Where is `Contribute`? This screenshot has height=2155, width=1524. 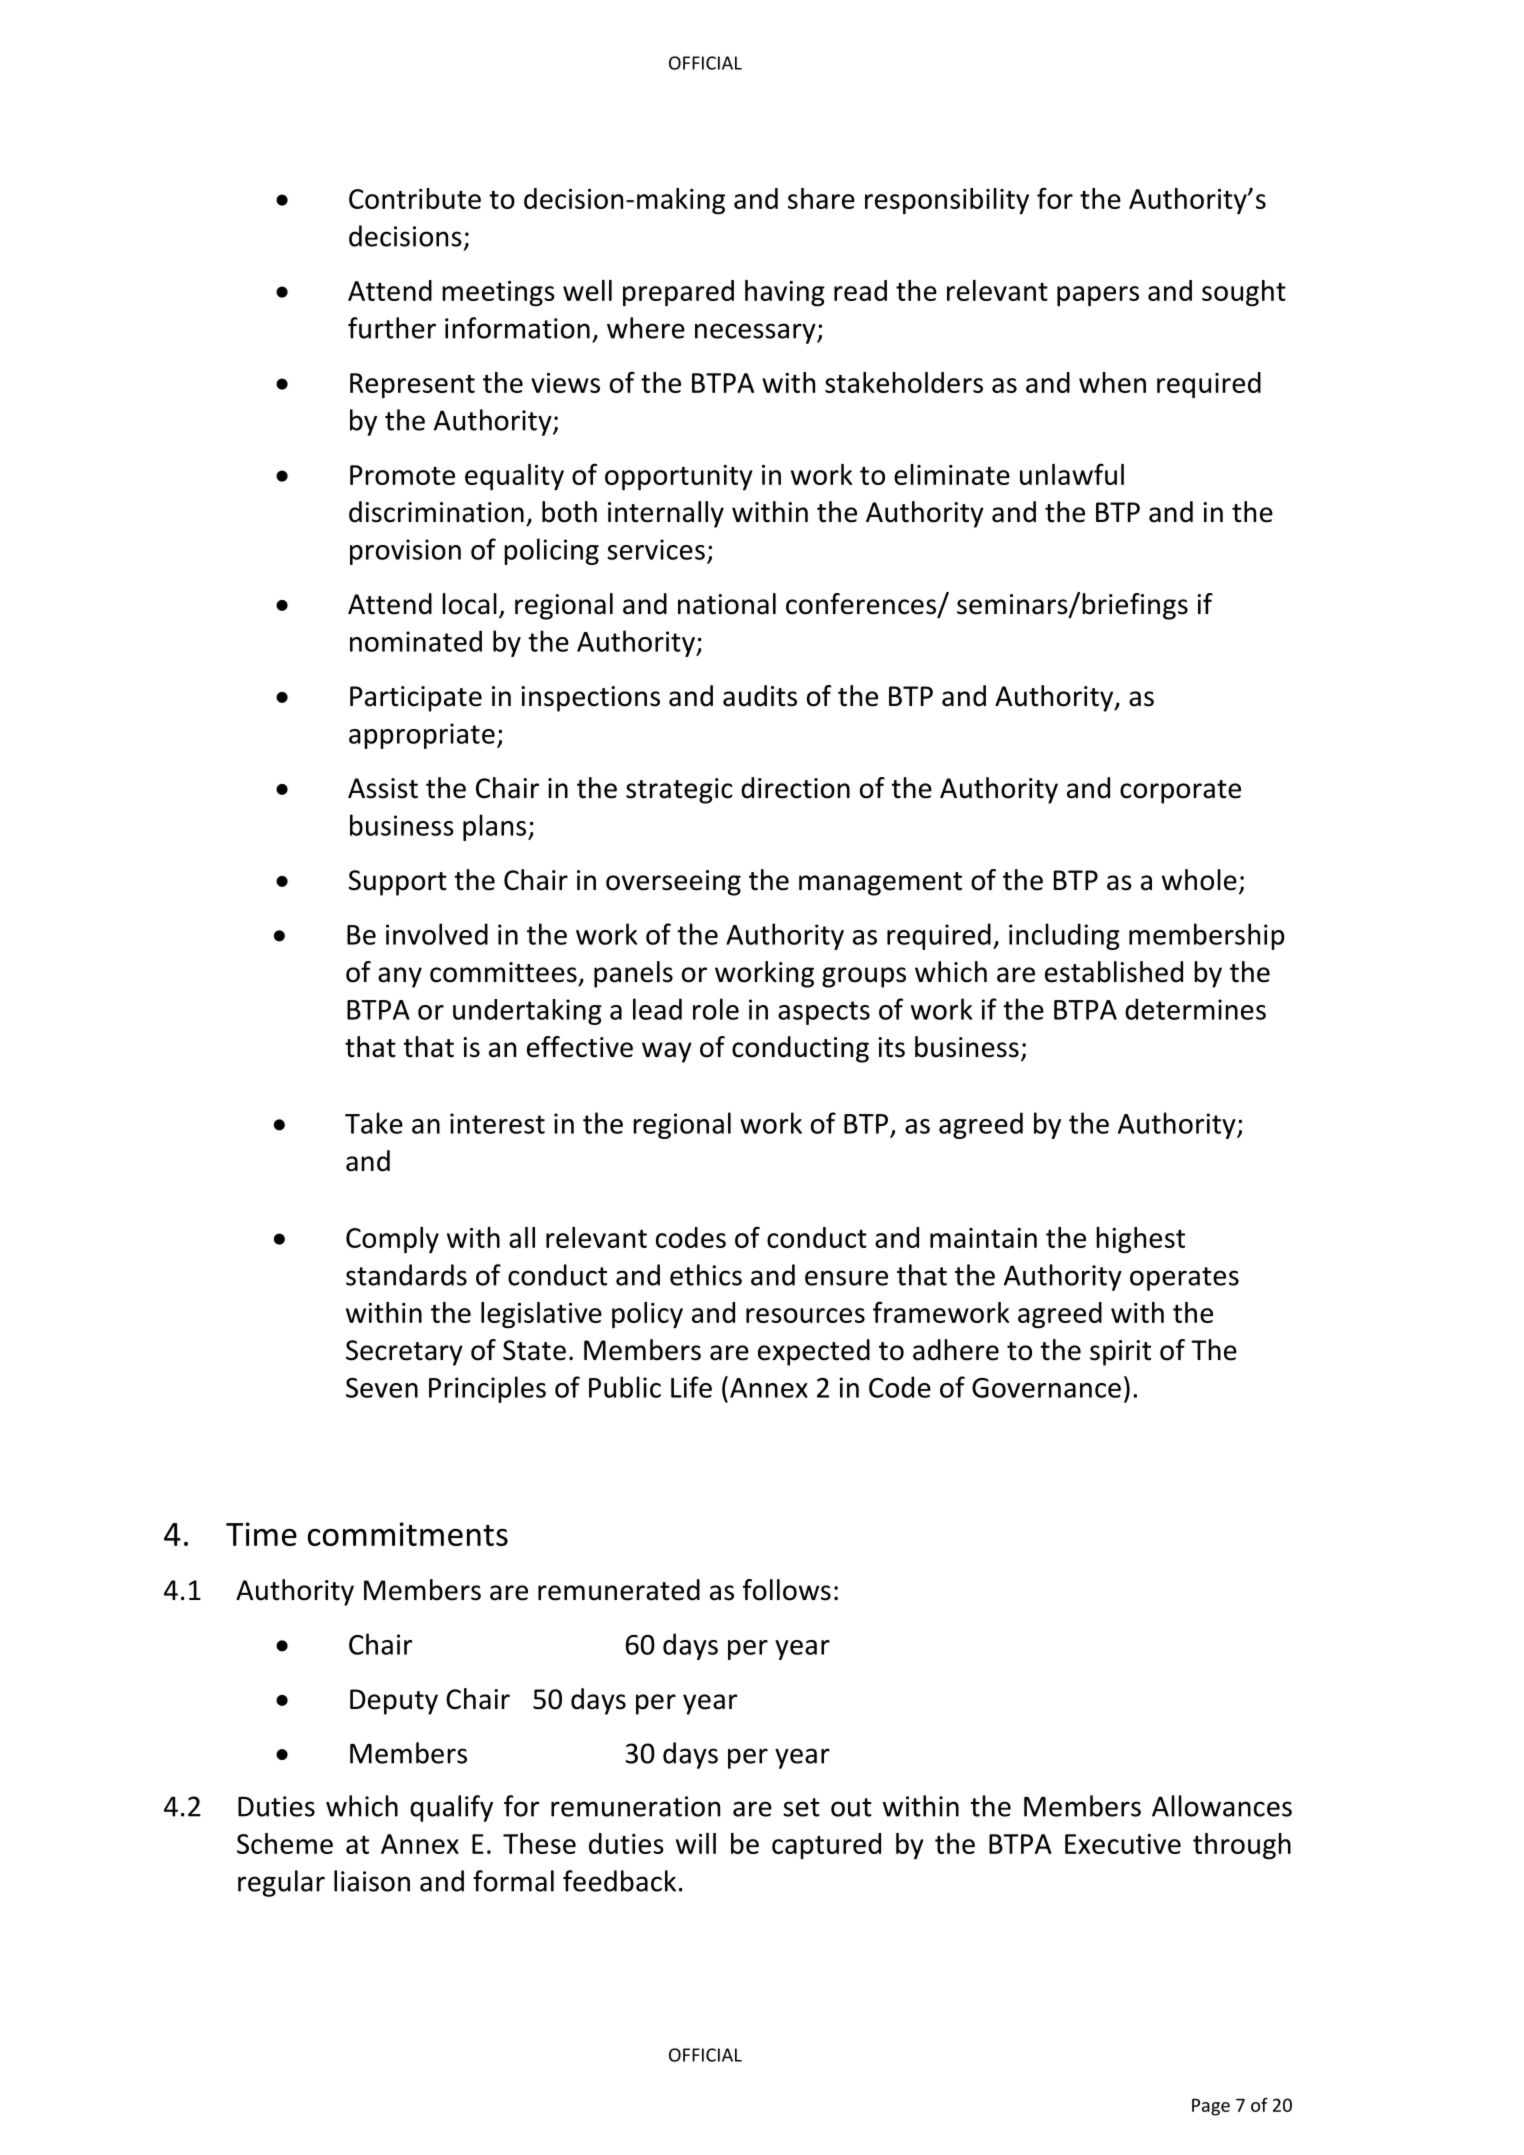
Contribute is located at coordinates (415, 198).
